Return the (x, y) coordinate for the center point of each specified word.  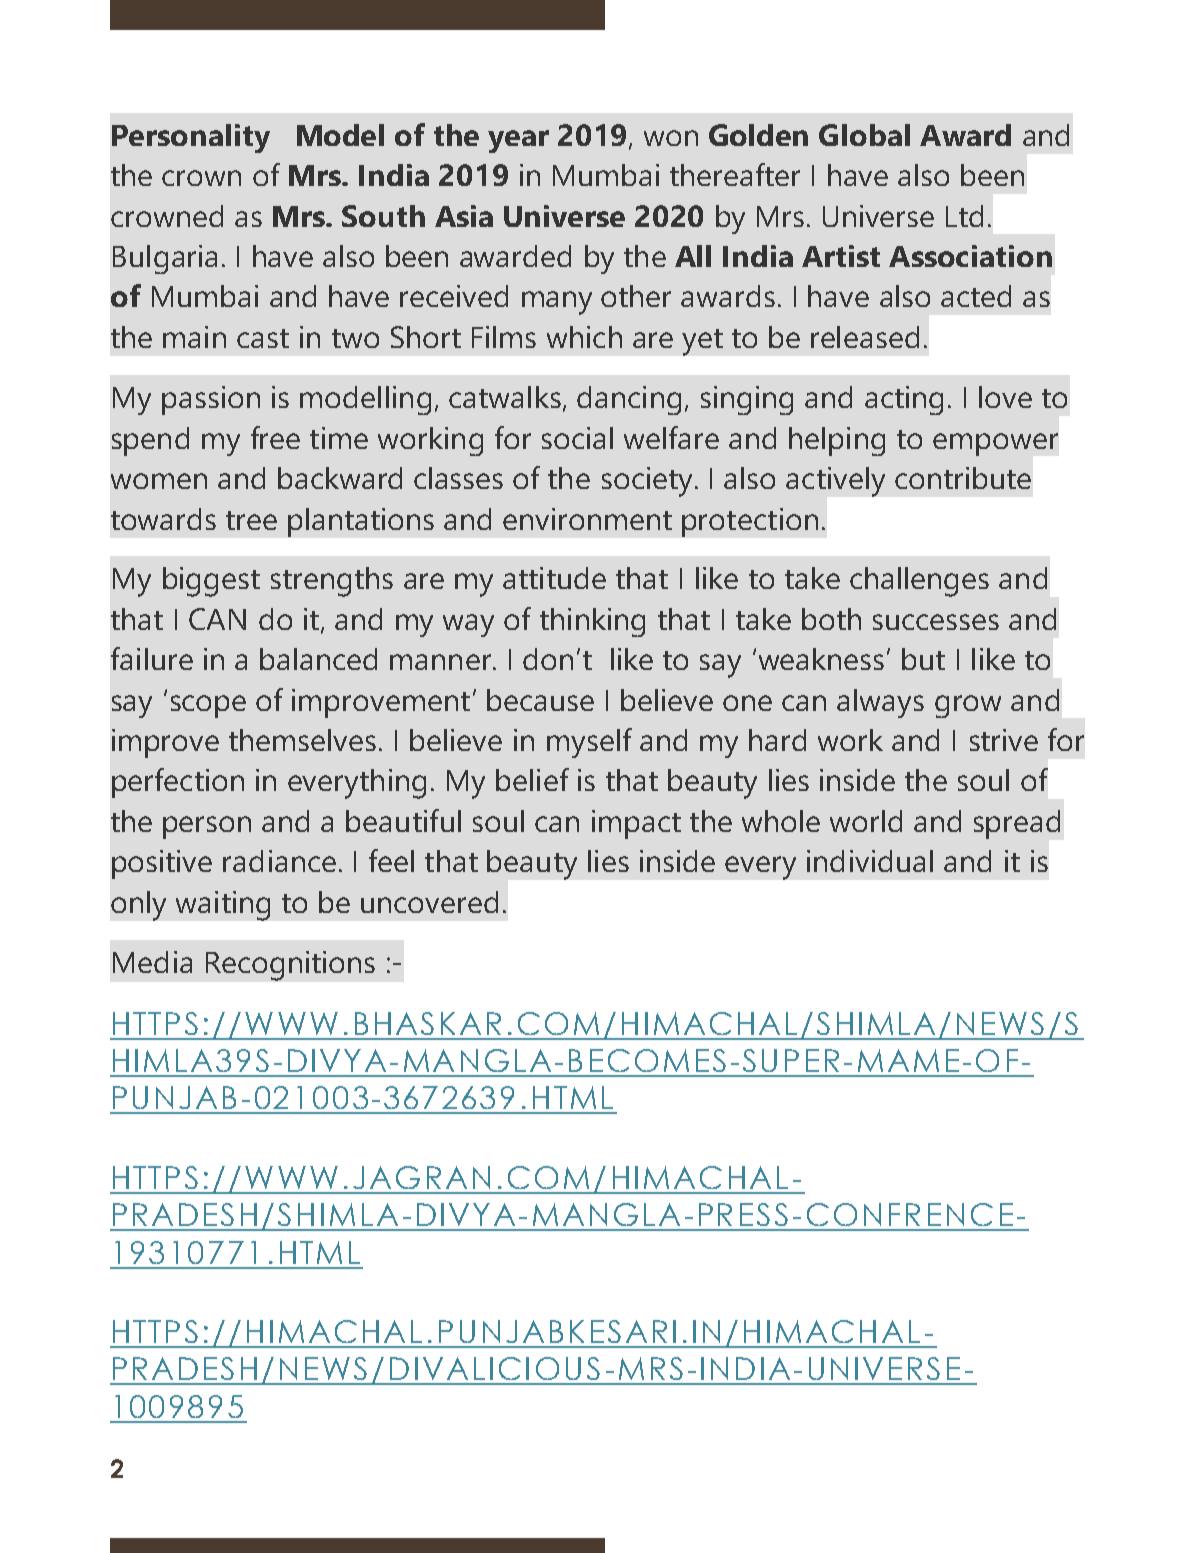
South (383, 216)
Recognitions (290, 966)
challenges (919, 582)
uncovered (429, 902)
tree (251, 520)
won (671, 138)
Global (864, 135)
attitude (554, 578)
